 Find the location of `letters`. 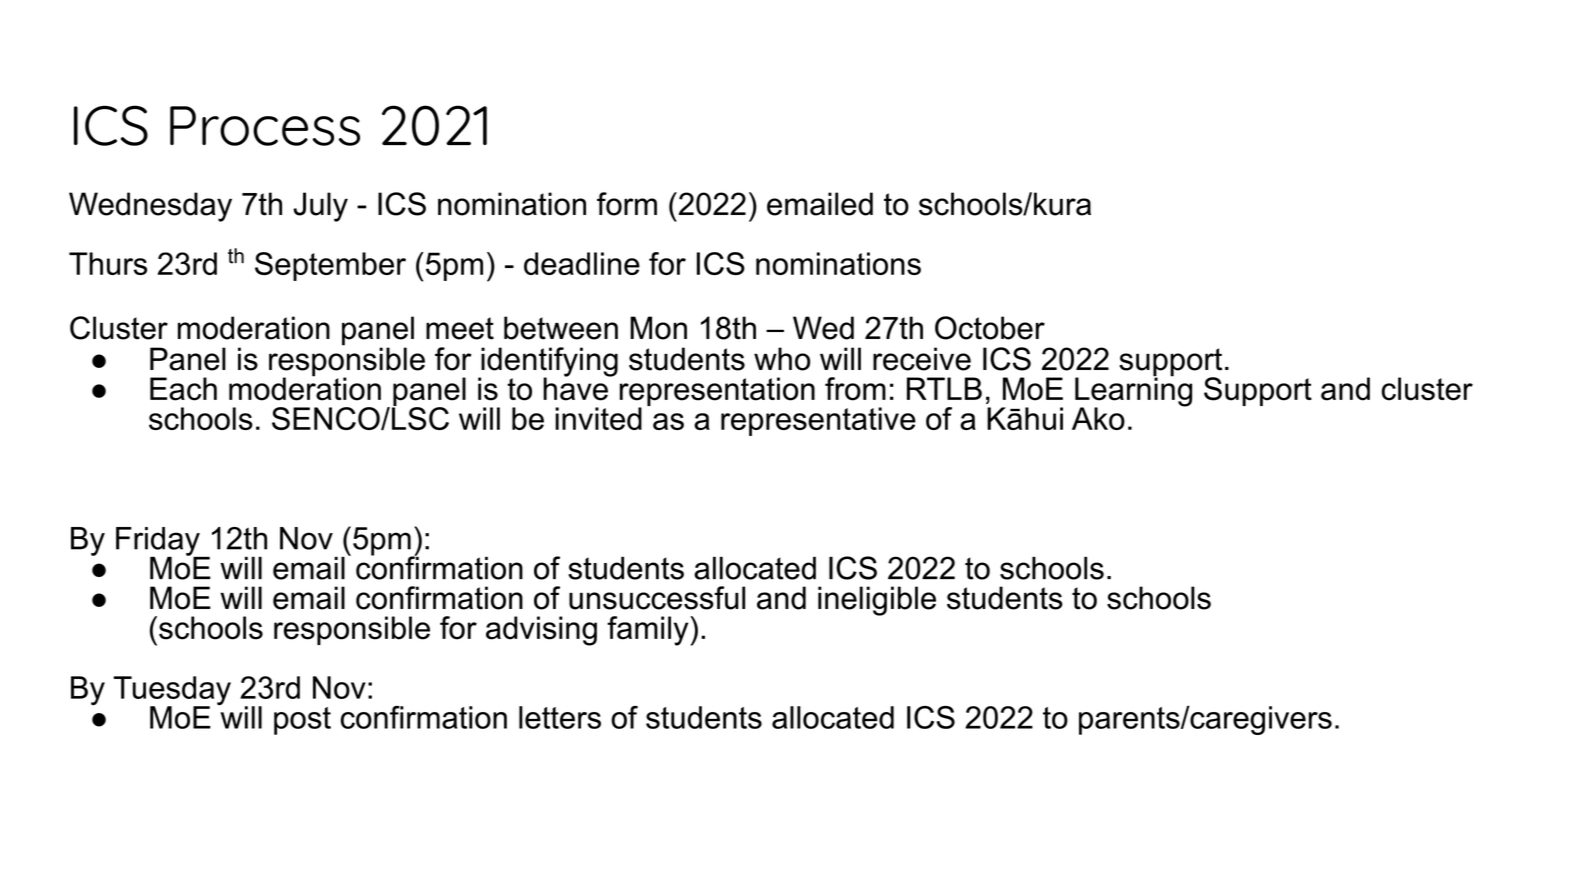

letters is located at coordinates (560, 717).
